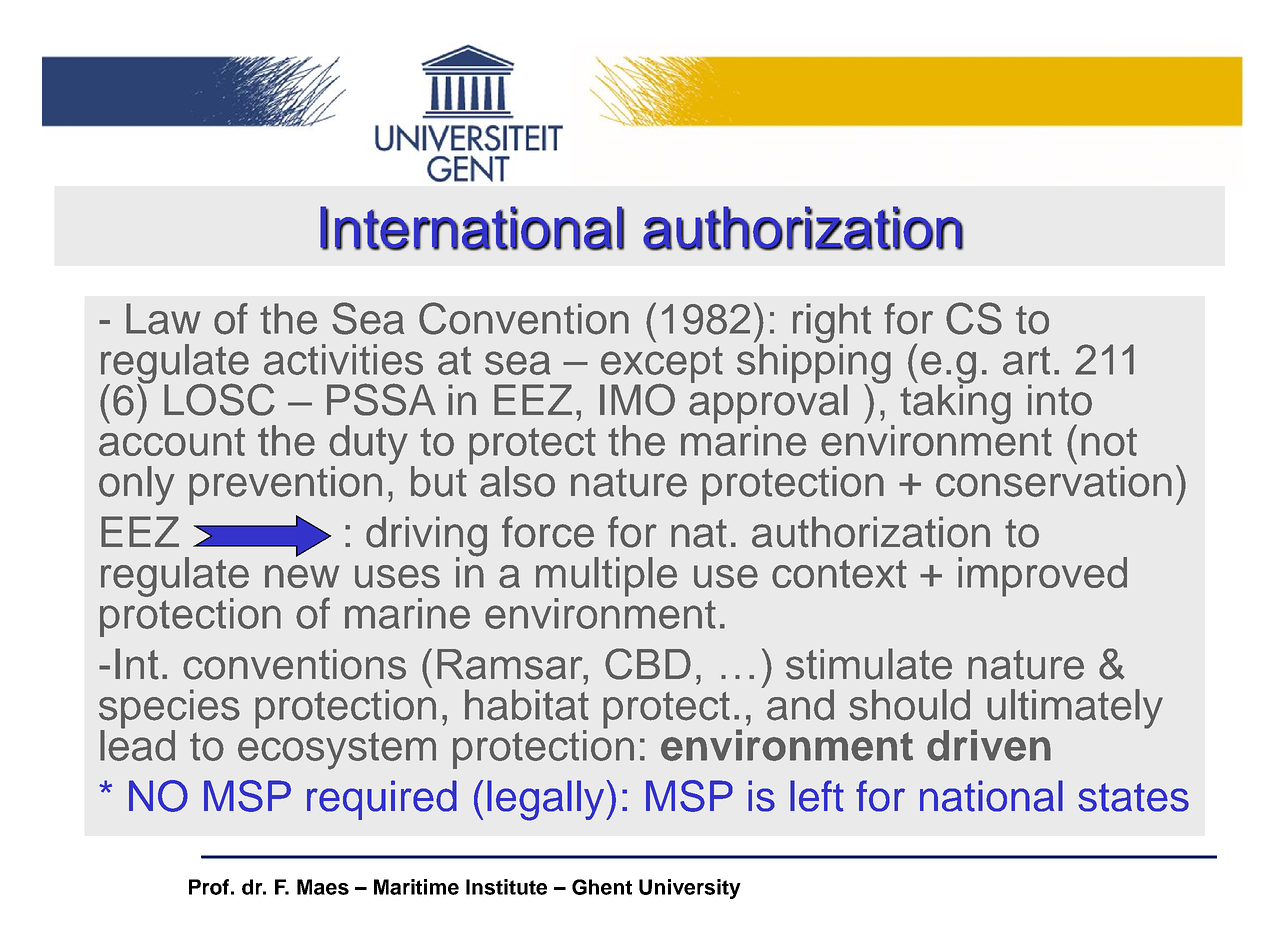  What do you see at coordinates (1075, 709) in the document?
I see `ultimately` at bounding box center [1075, 709].
